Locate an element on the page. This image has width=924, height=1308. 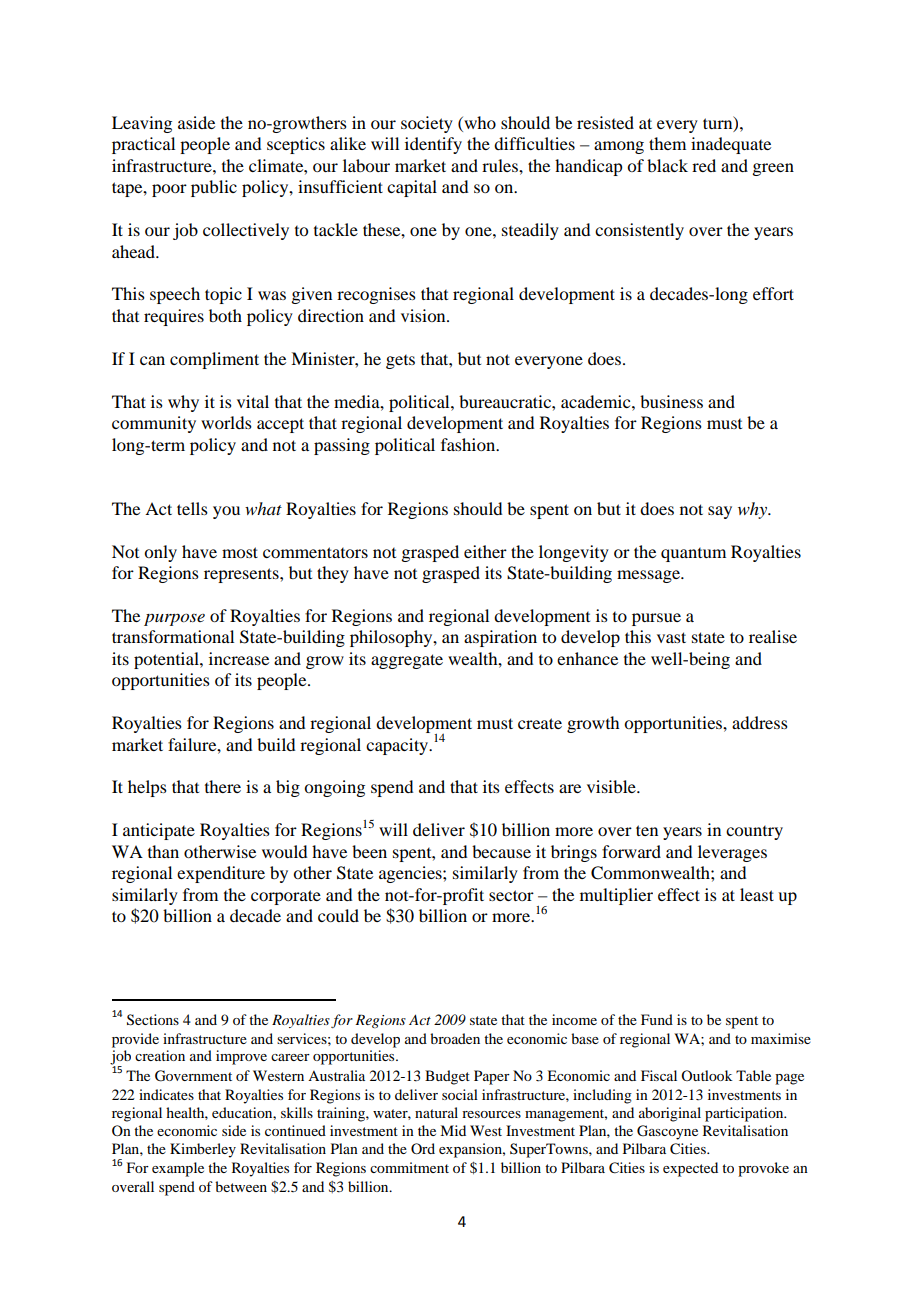
Mid is located at coordinates (453, 1130).
